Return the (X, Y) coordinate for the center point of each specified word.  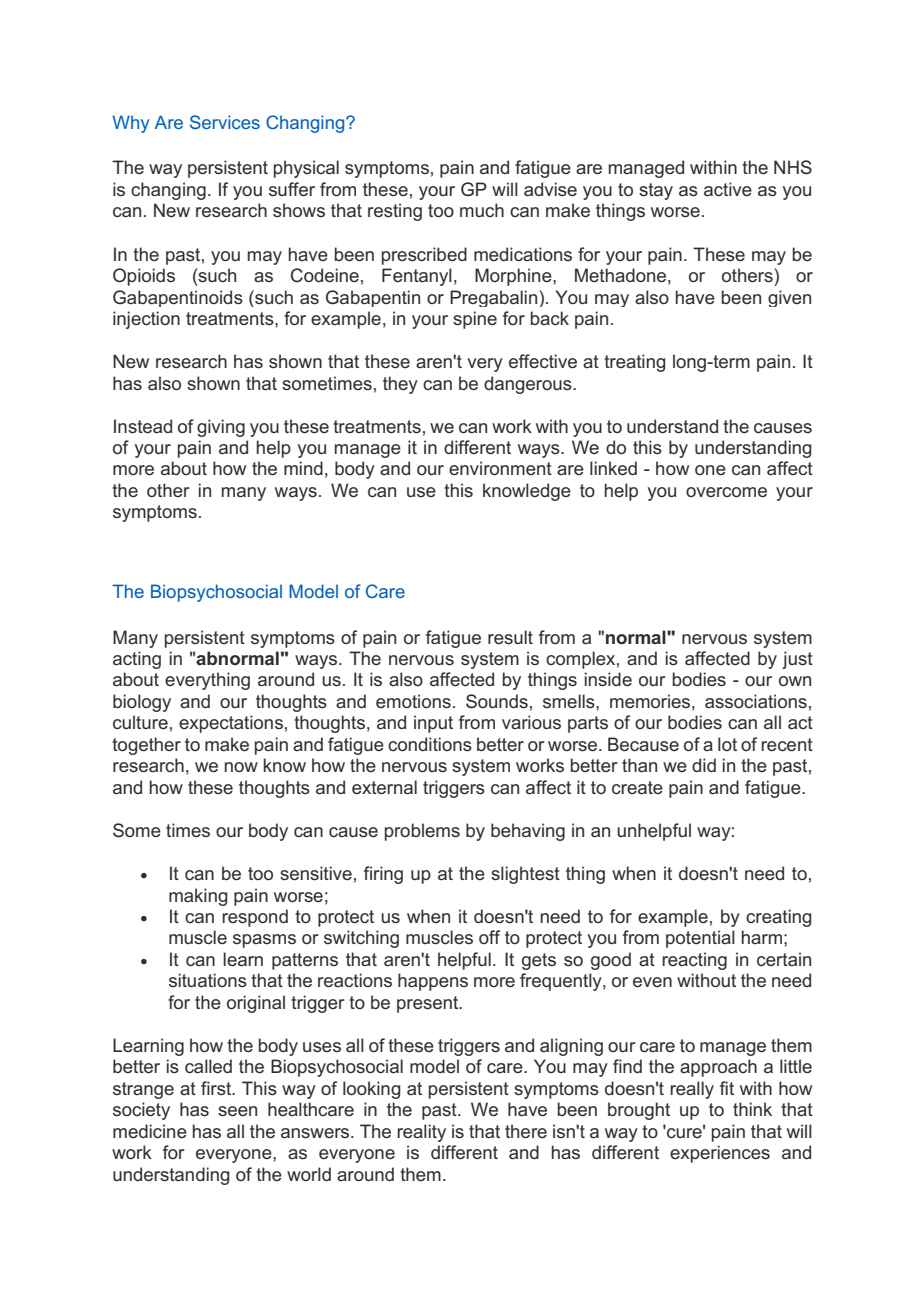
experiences (720, 1154)
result (510, 637)
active (728, 189)
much (482, 210)
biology (142, 703)
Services (225, 122)
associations (756, 701)
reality (421, 1133)
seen (237, 1111)
